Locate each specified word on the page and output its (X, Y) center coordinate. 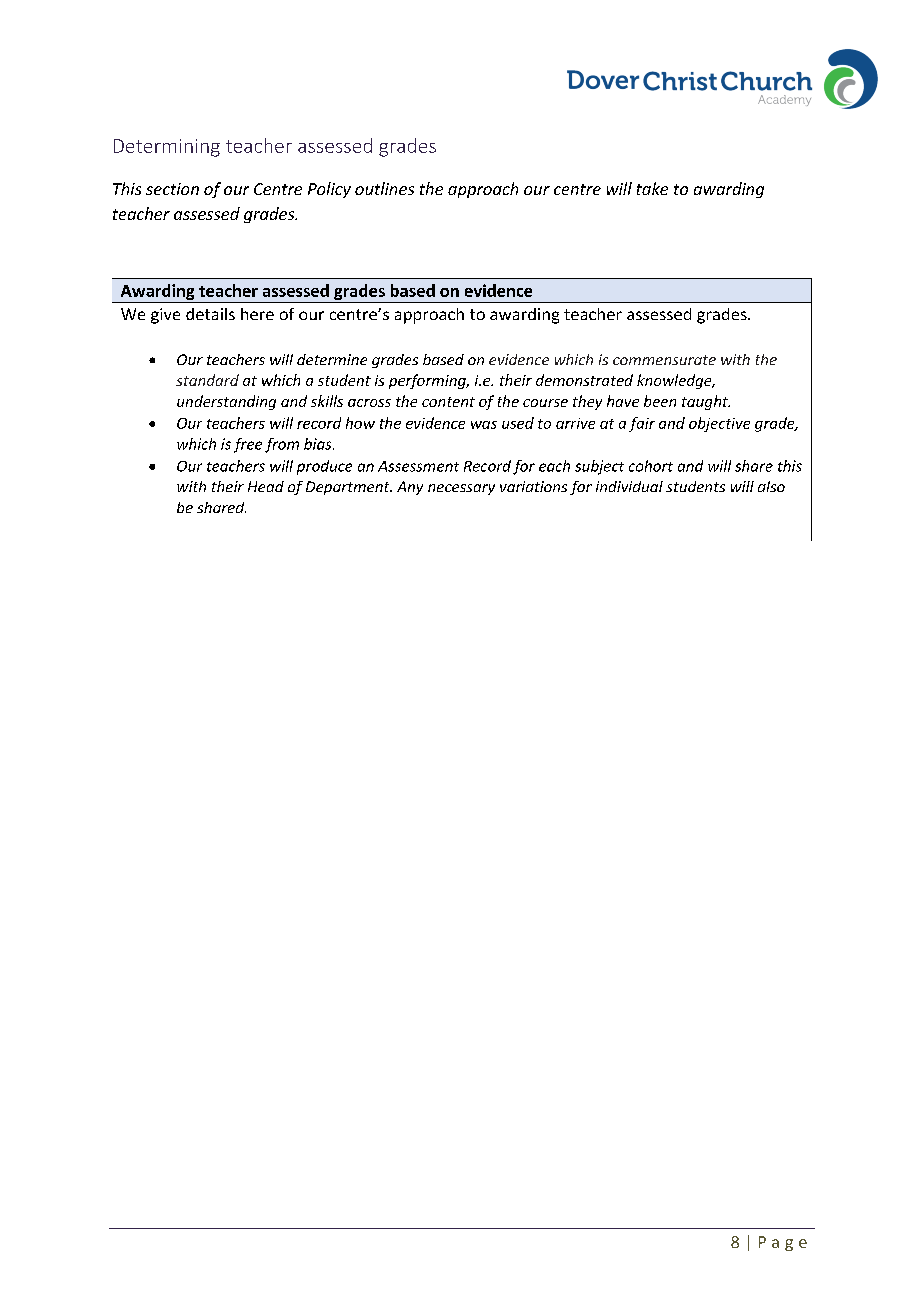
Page (783, 1243)
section (172, 189)
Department (349, 488)
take (652, 188)
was (484, 425)
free (248, 445)
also (771, 486)
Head (266, 486)
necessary (461, 489)
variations (533, 486)
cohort (651, 466)
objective (719, 424)
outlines (384, 188)
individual (629, 486)
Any (410, 488)
